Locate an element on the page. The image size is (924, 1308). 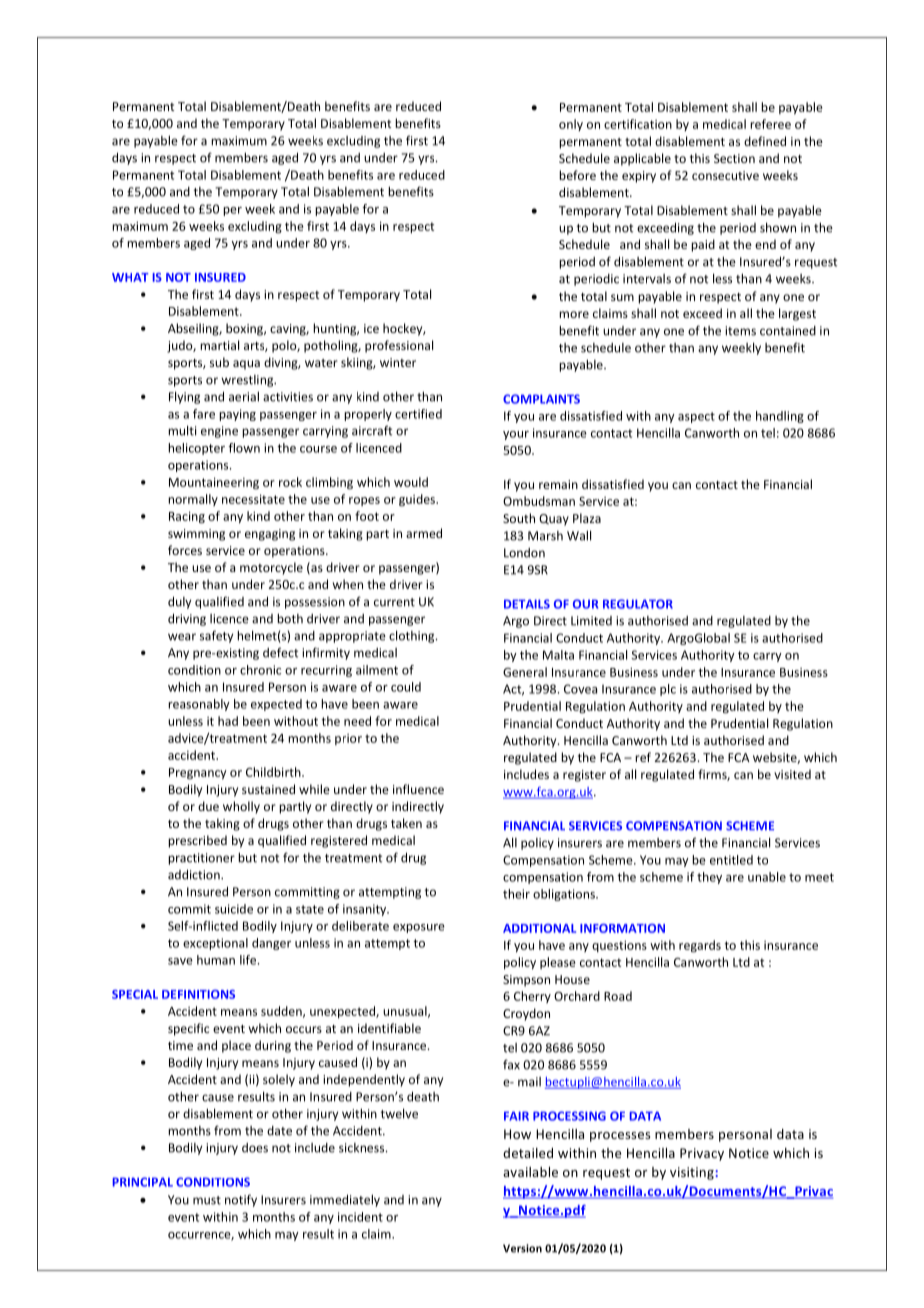
only is located at coordinates (571, 125).
